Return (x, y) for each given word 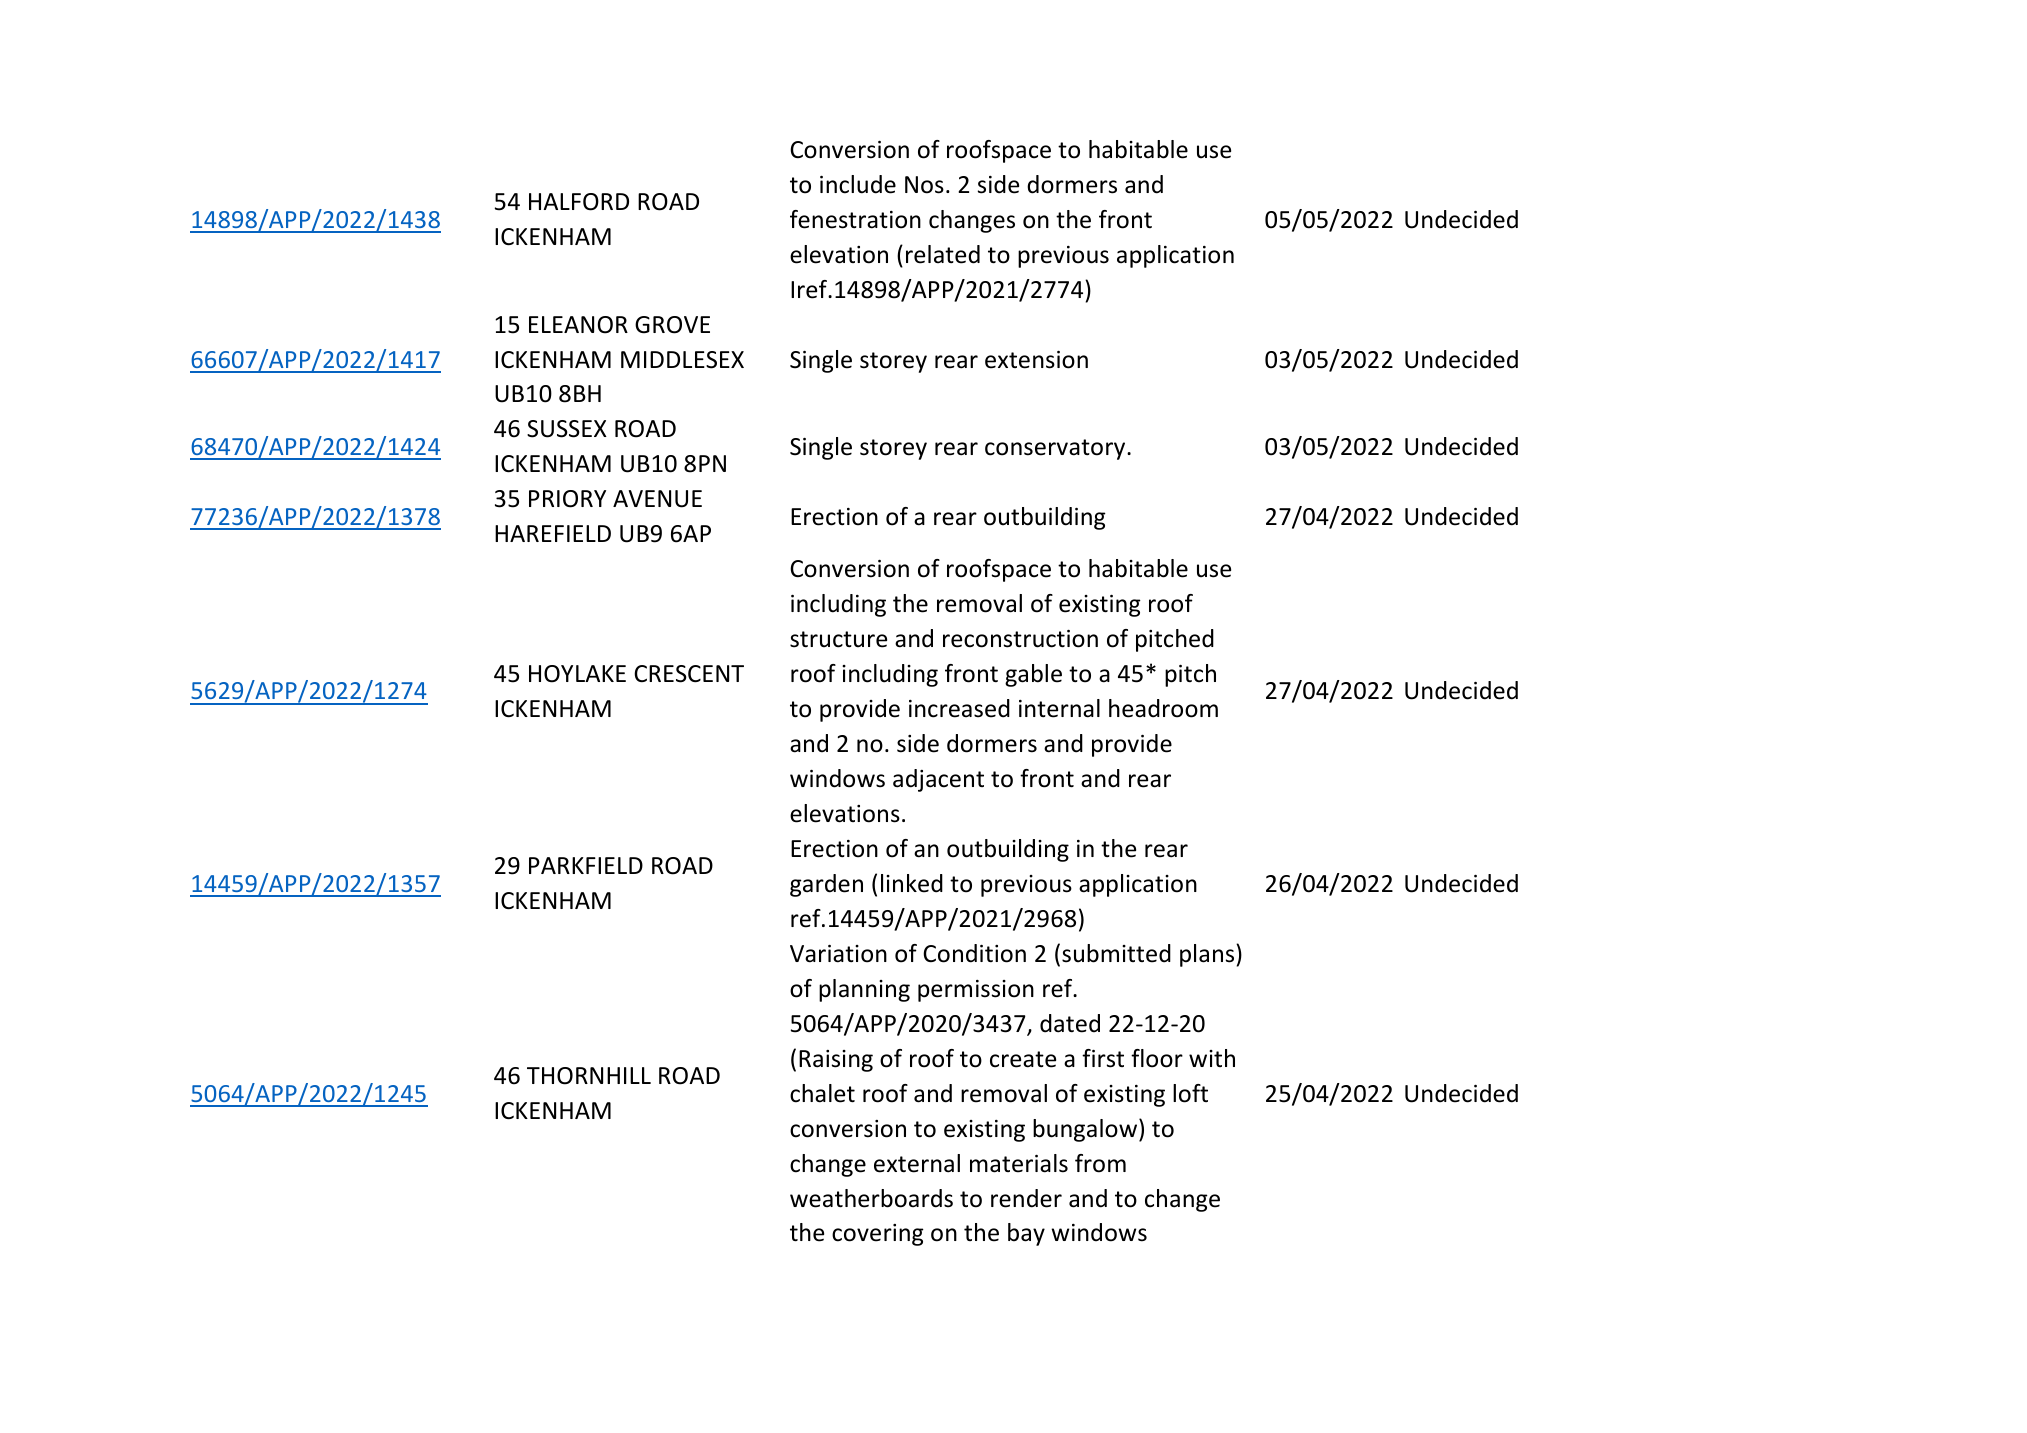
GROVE (672, 325)
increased (959, 708)
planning (864, 990)
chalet (822, 1093)
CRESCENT (689, 674)
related (943, 254)
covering (878, 1235)
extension (1036, 360)
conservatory (1056, 449)
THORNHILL (589, 1076)
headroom (1163, 708)
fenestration (855, 219)
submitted (1116, 953)
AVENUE (657, 499)
